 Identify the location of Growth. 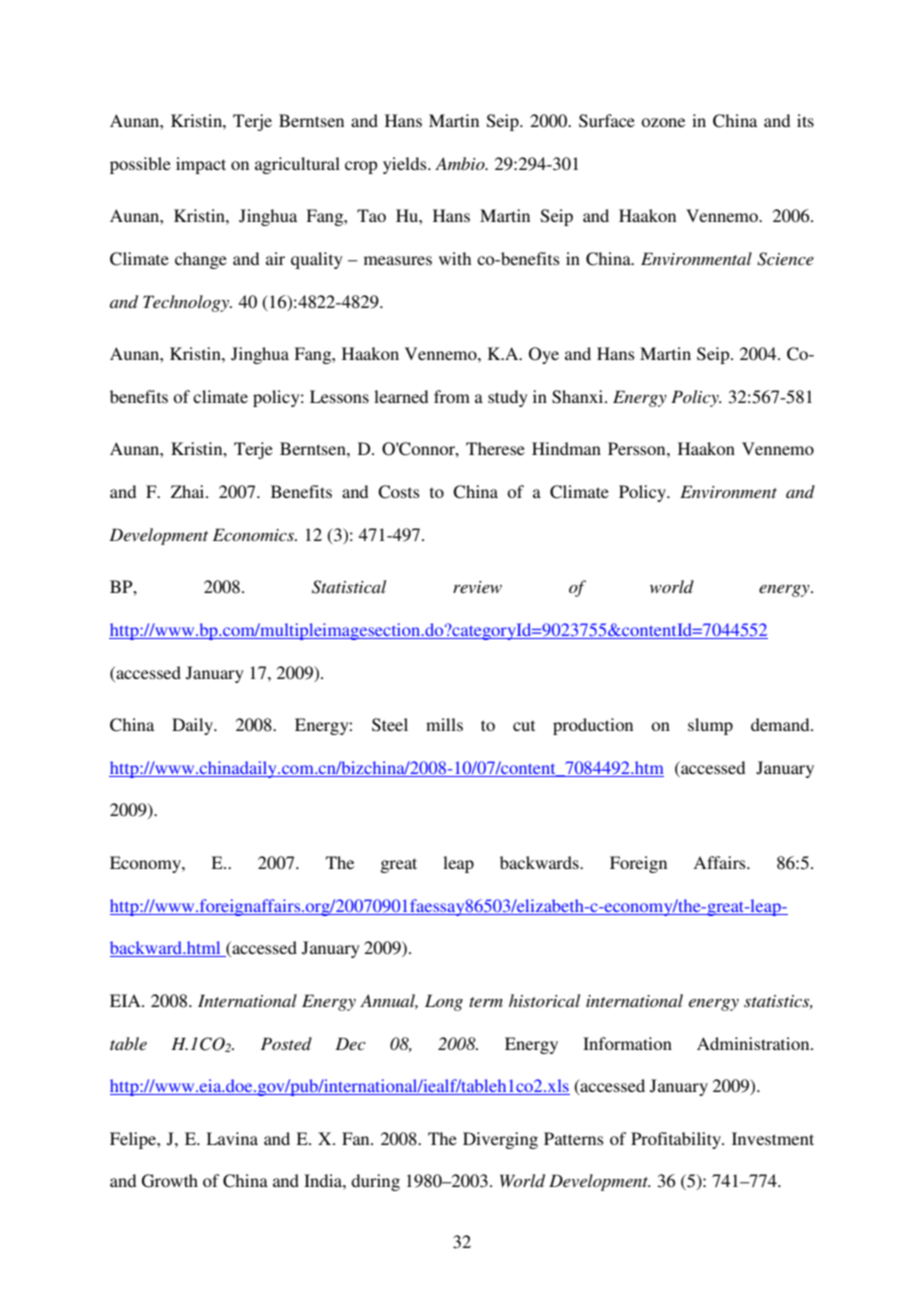
(170, 1181).
